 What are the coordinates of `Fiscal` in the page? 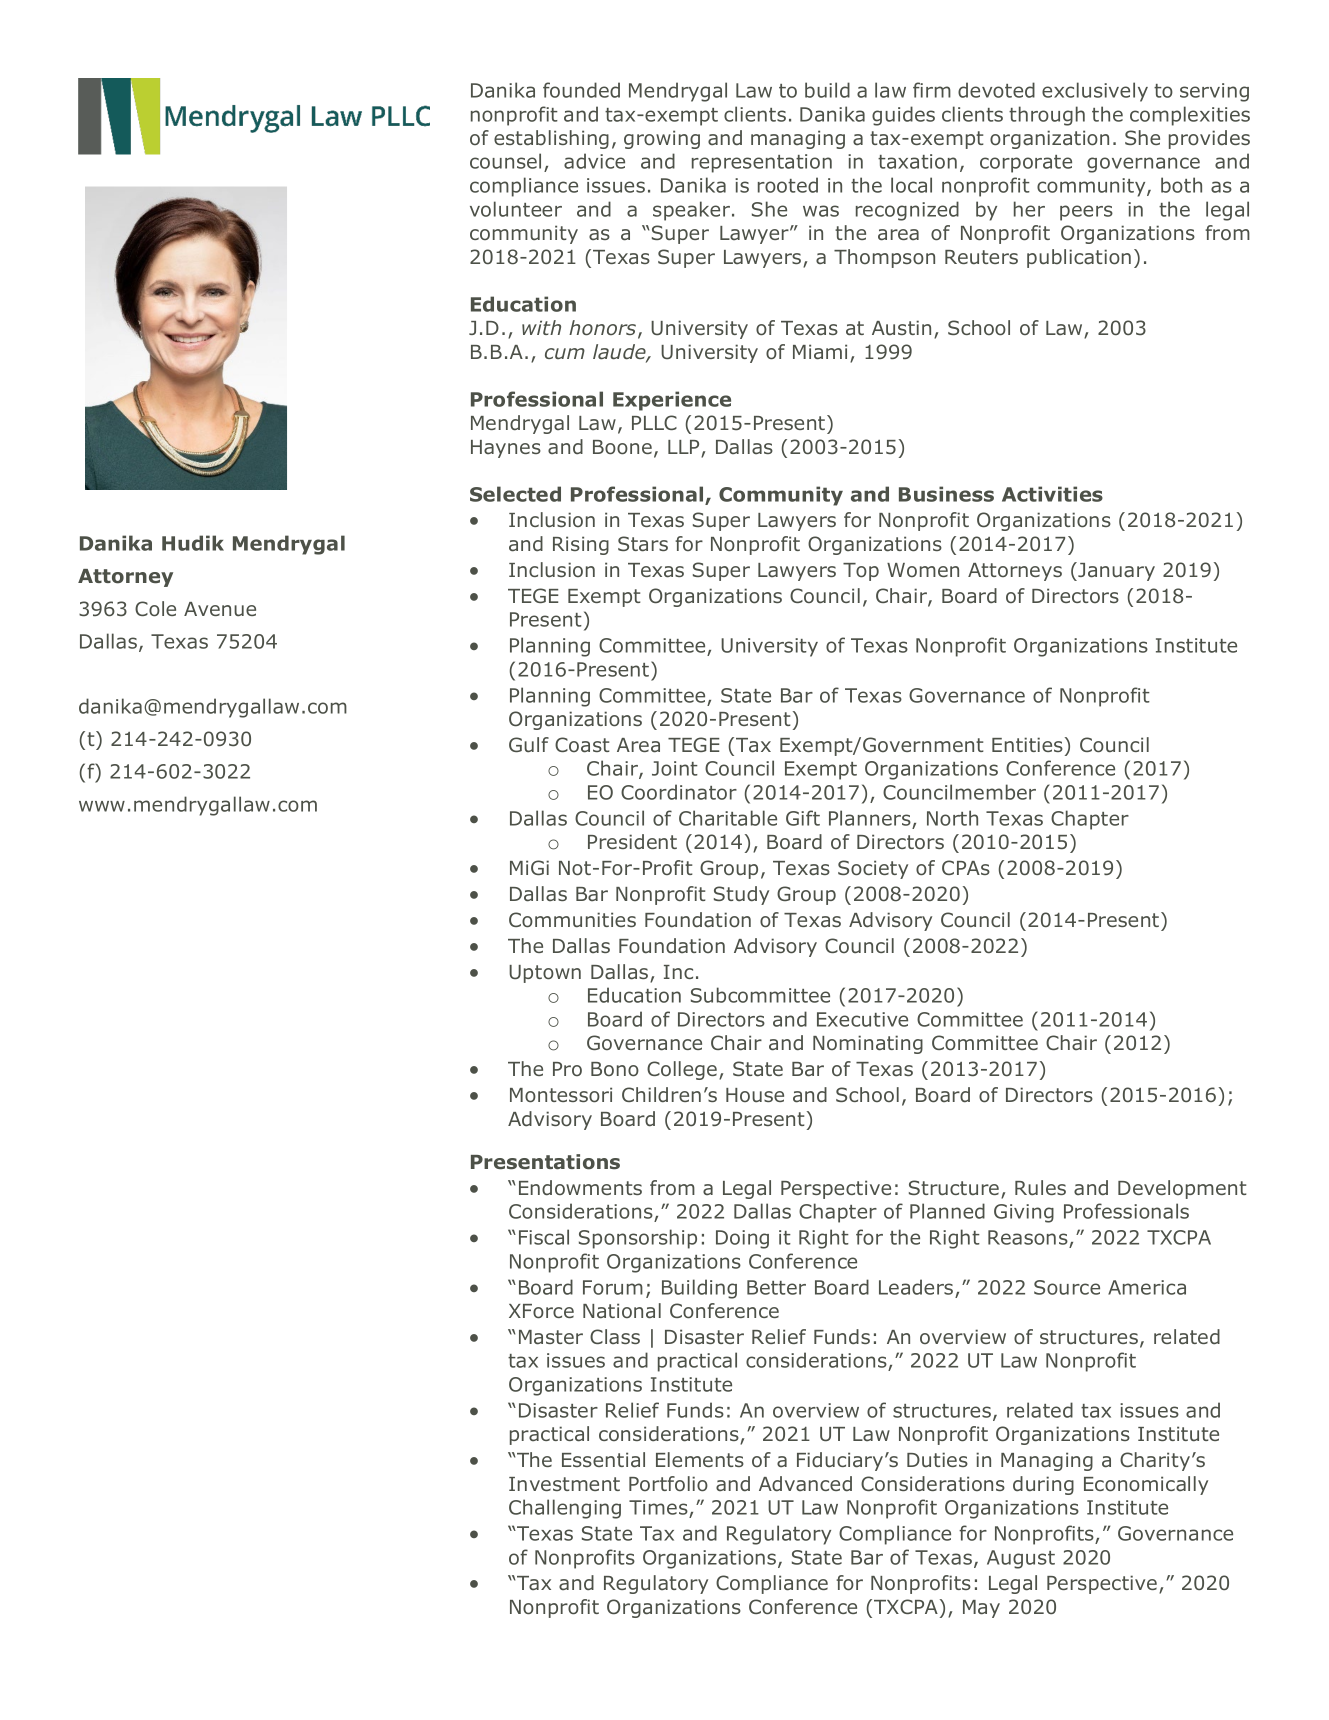 It's located at (544, 1237).
